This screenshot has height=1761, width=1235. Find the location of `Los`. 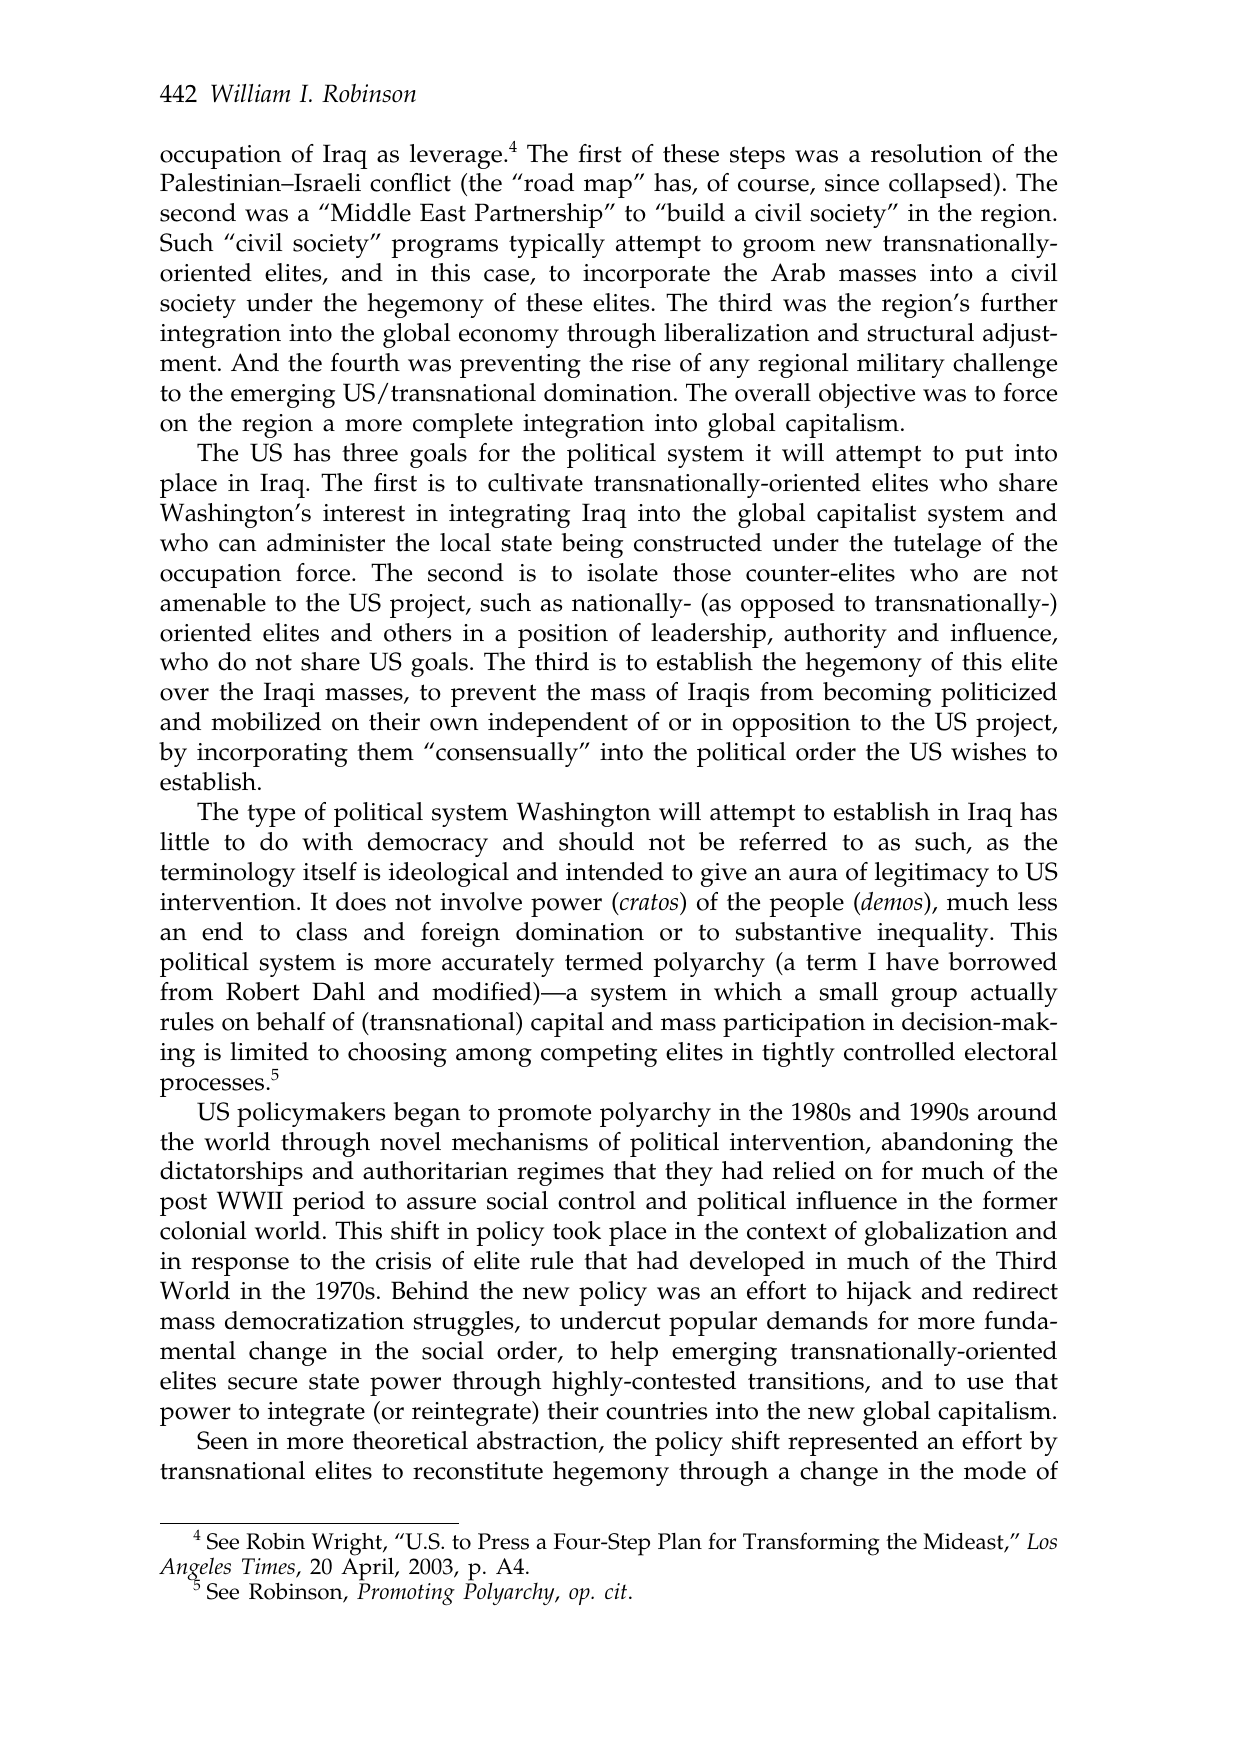

Los is located at coordinates (1042, 1541).
